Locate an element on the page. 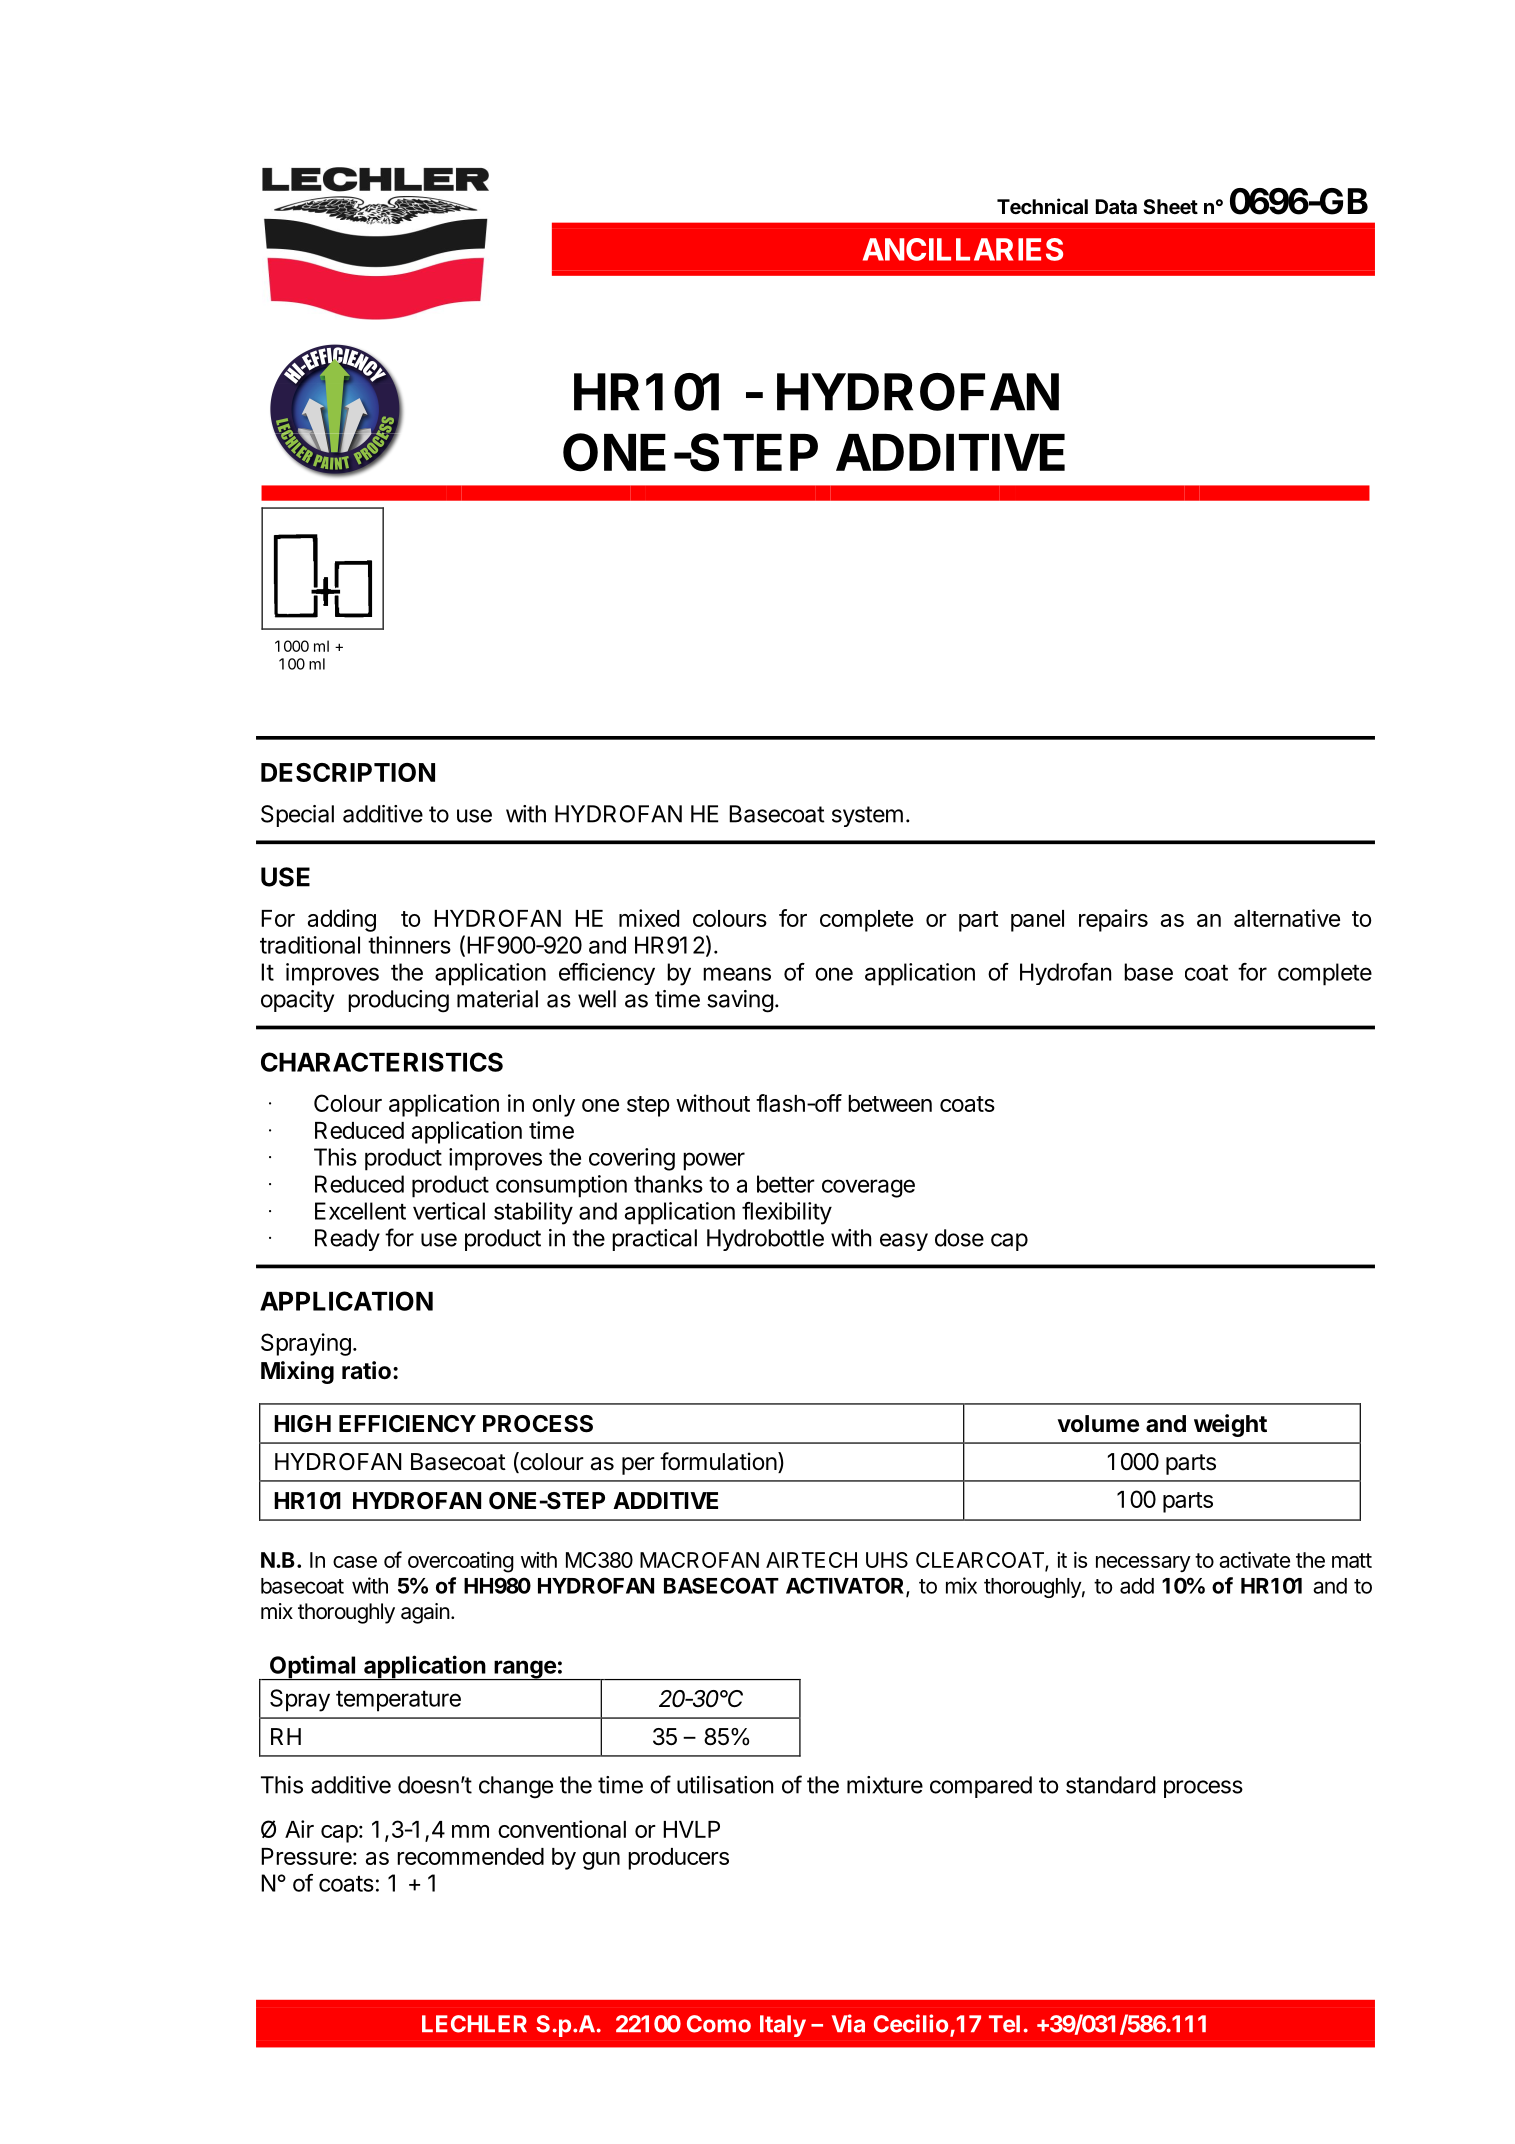 The image size is (1515, 2144). repairs is located at coordinates (1113, 920).
